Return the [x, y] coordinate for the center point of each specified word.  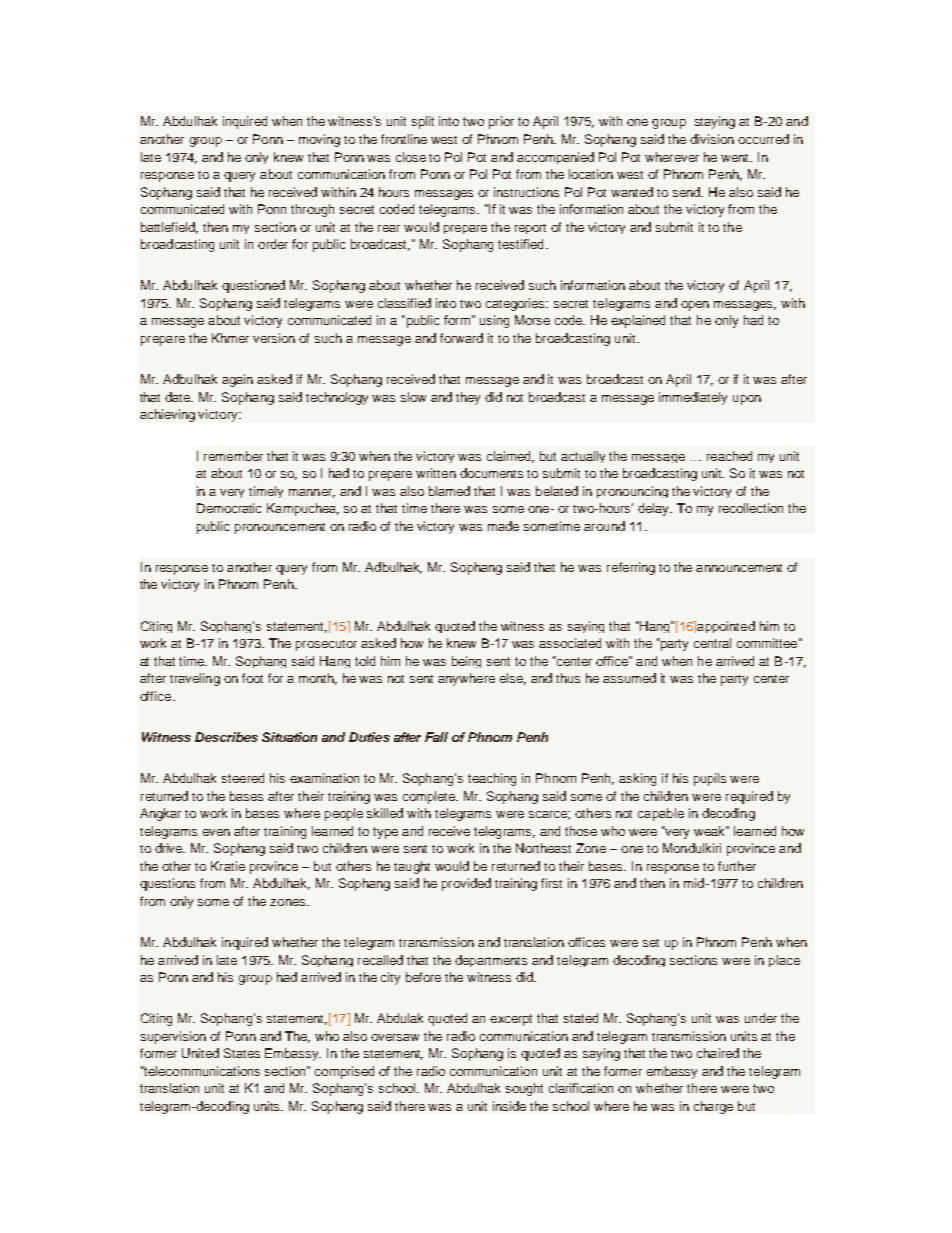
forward [461, 338]
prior [501, 122]
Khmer [230, 338]
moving [319, 140]
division [712, 139]
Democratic [229, 508]
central [712, 643]
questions [167, 884]
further [737, 866]
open [695, 306]
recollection [751, 508]
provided [466, 884]
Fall [436, 737]
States [242, 1053]
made [503, 526]
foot [252, 678]
